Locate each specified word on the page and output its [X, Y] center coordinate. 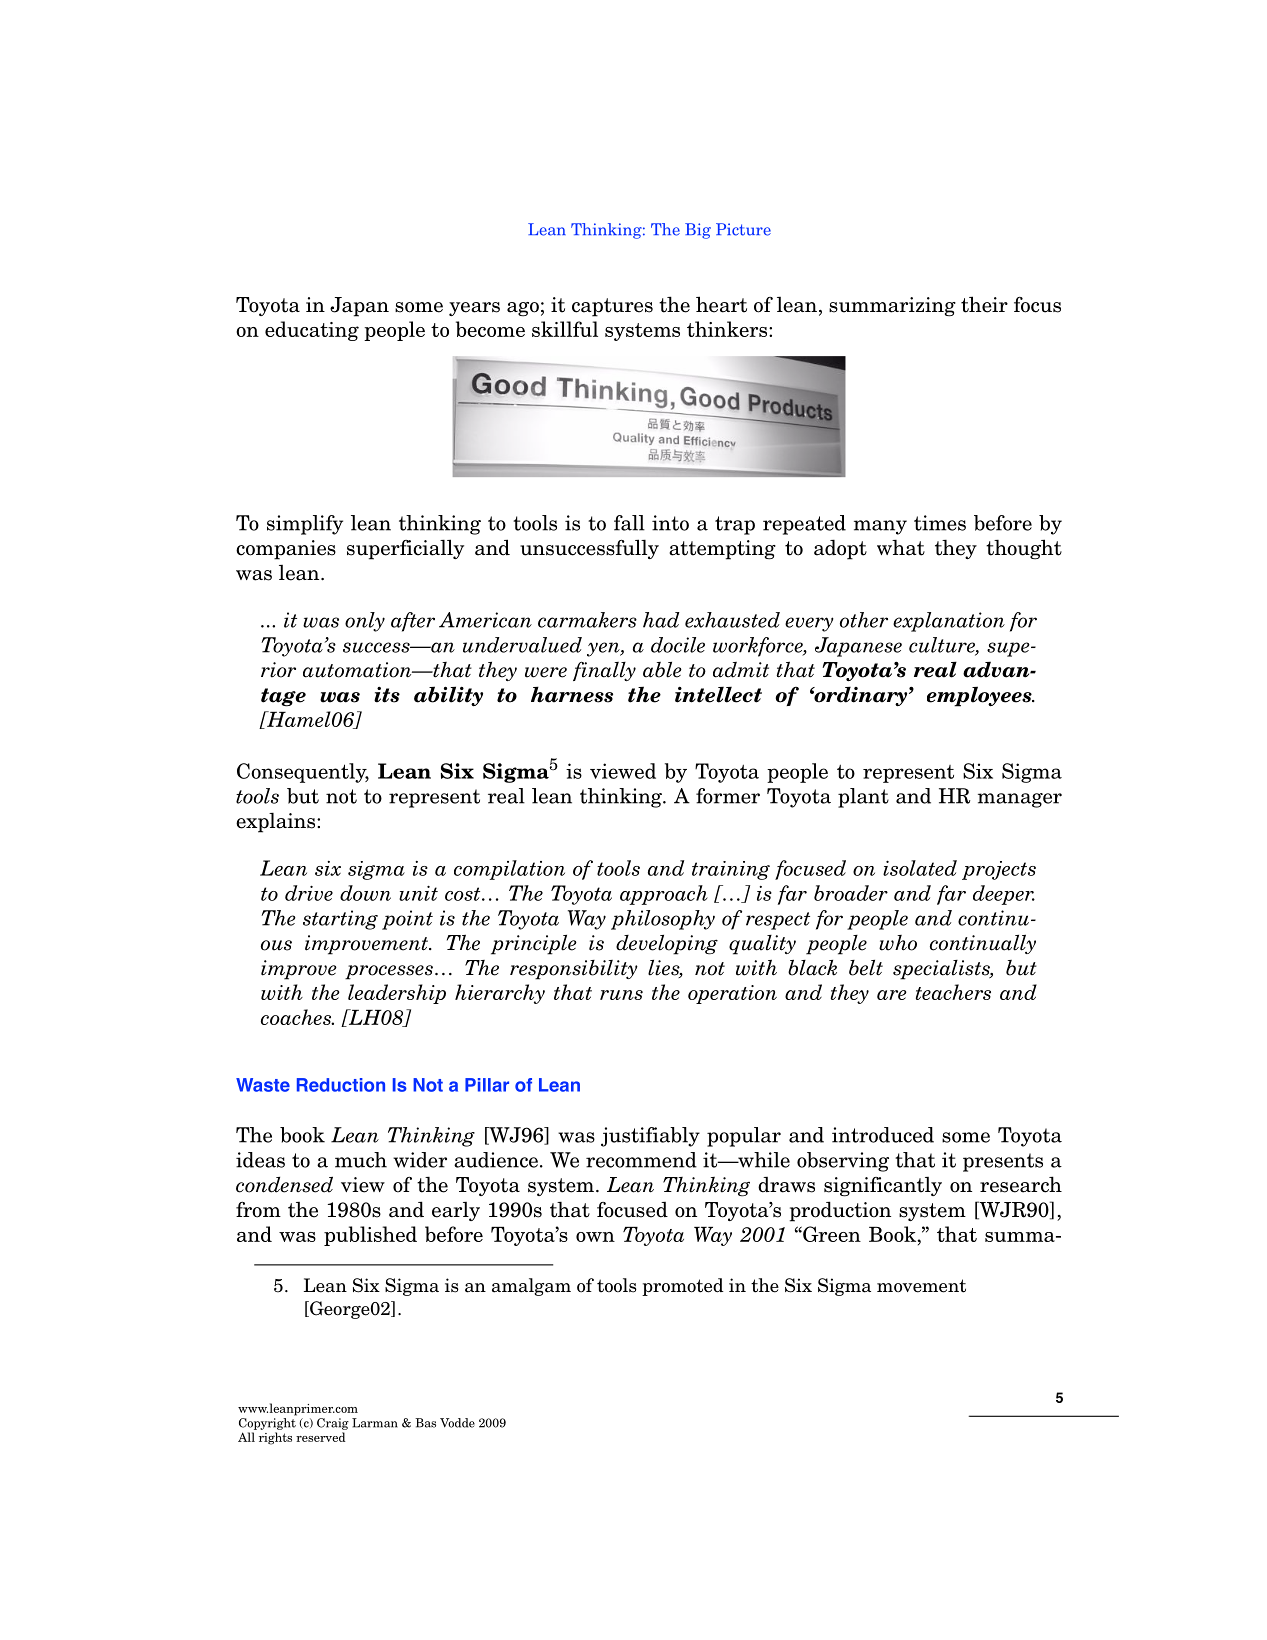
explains [277, 822]
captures [612, 307]
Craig [333, 1424]
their [984, 304]
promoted [683, 1287]
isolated [920, 868]
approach [664, 895]
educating [312, 331]
